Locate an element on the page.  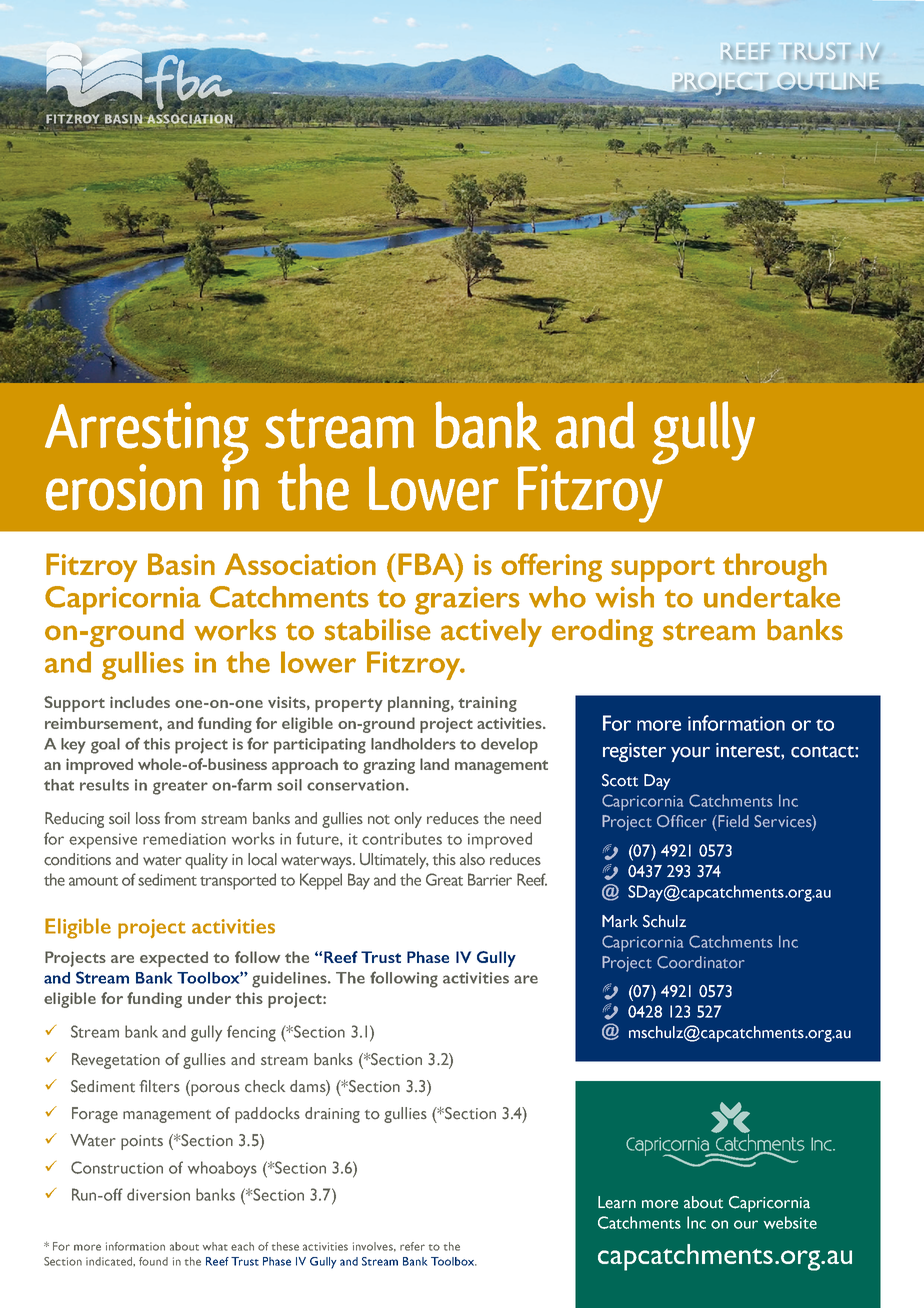
refer is located at coordinates (412, 1246).
